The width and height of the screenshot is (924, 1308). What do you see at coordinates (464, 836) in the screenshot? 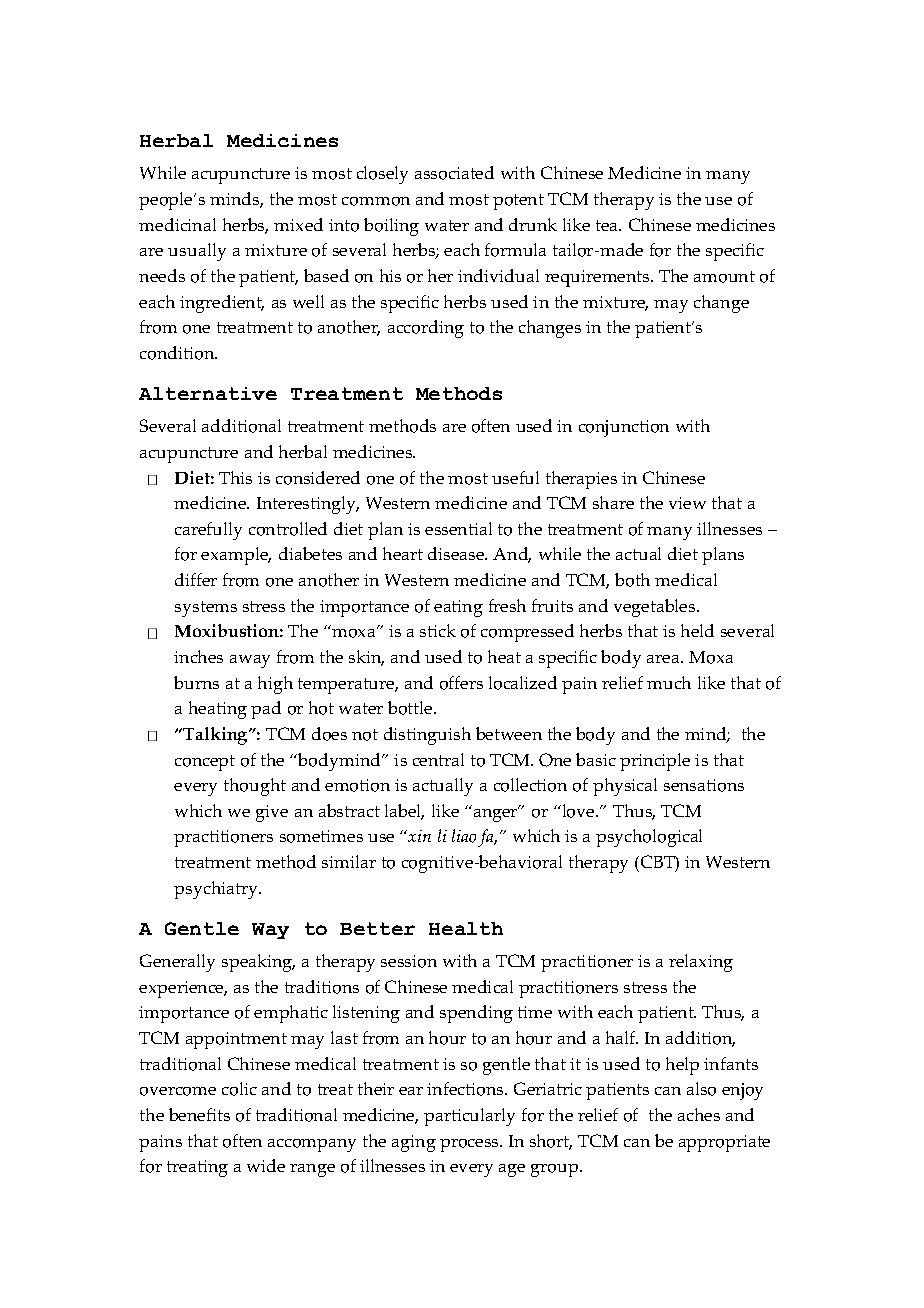
I see `liao` at bounding box center [464, 836].
